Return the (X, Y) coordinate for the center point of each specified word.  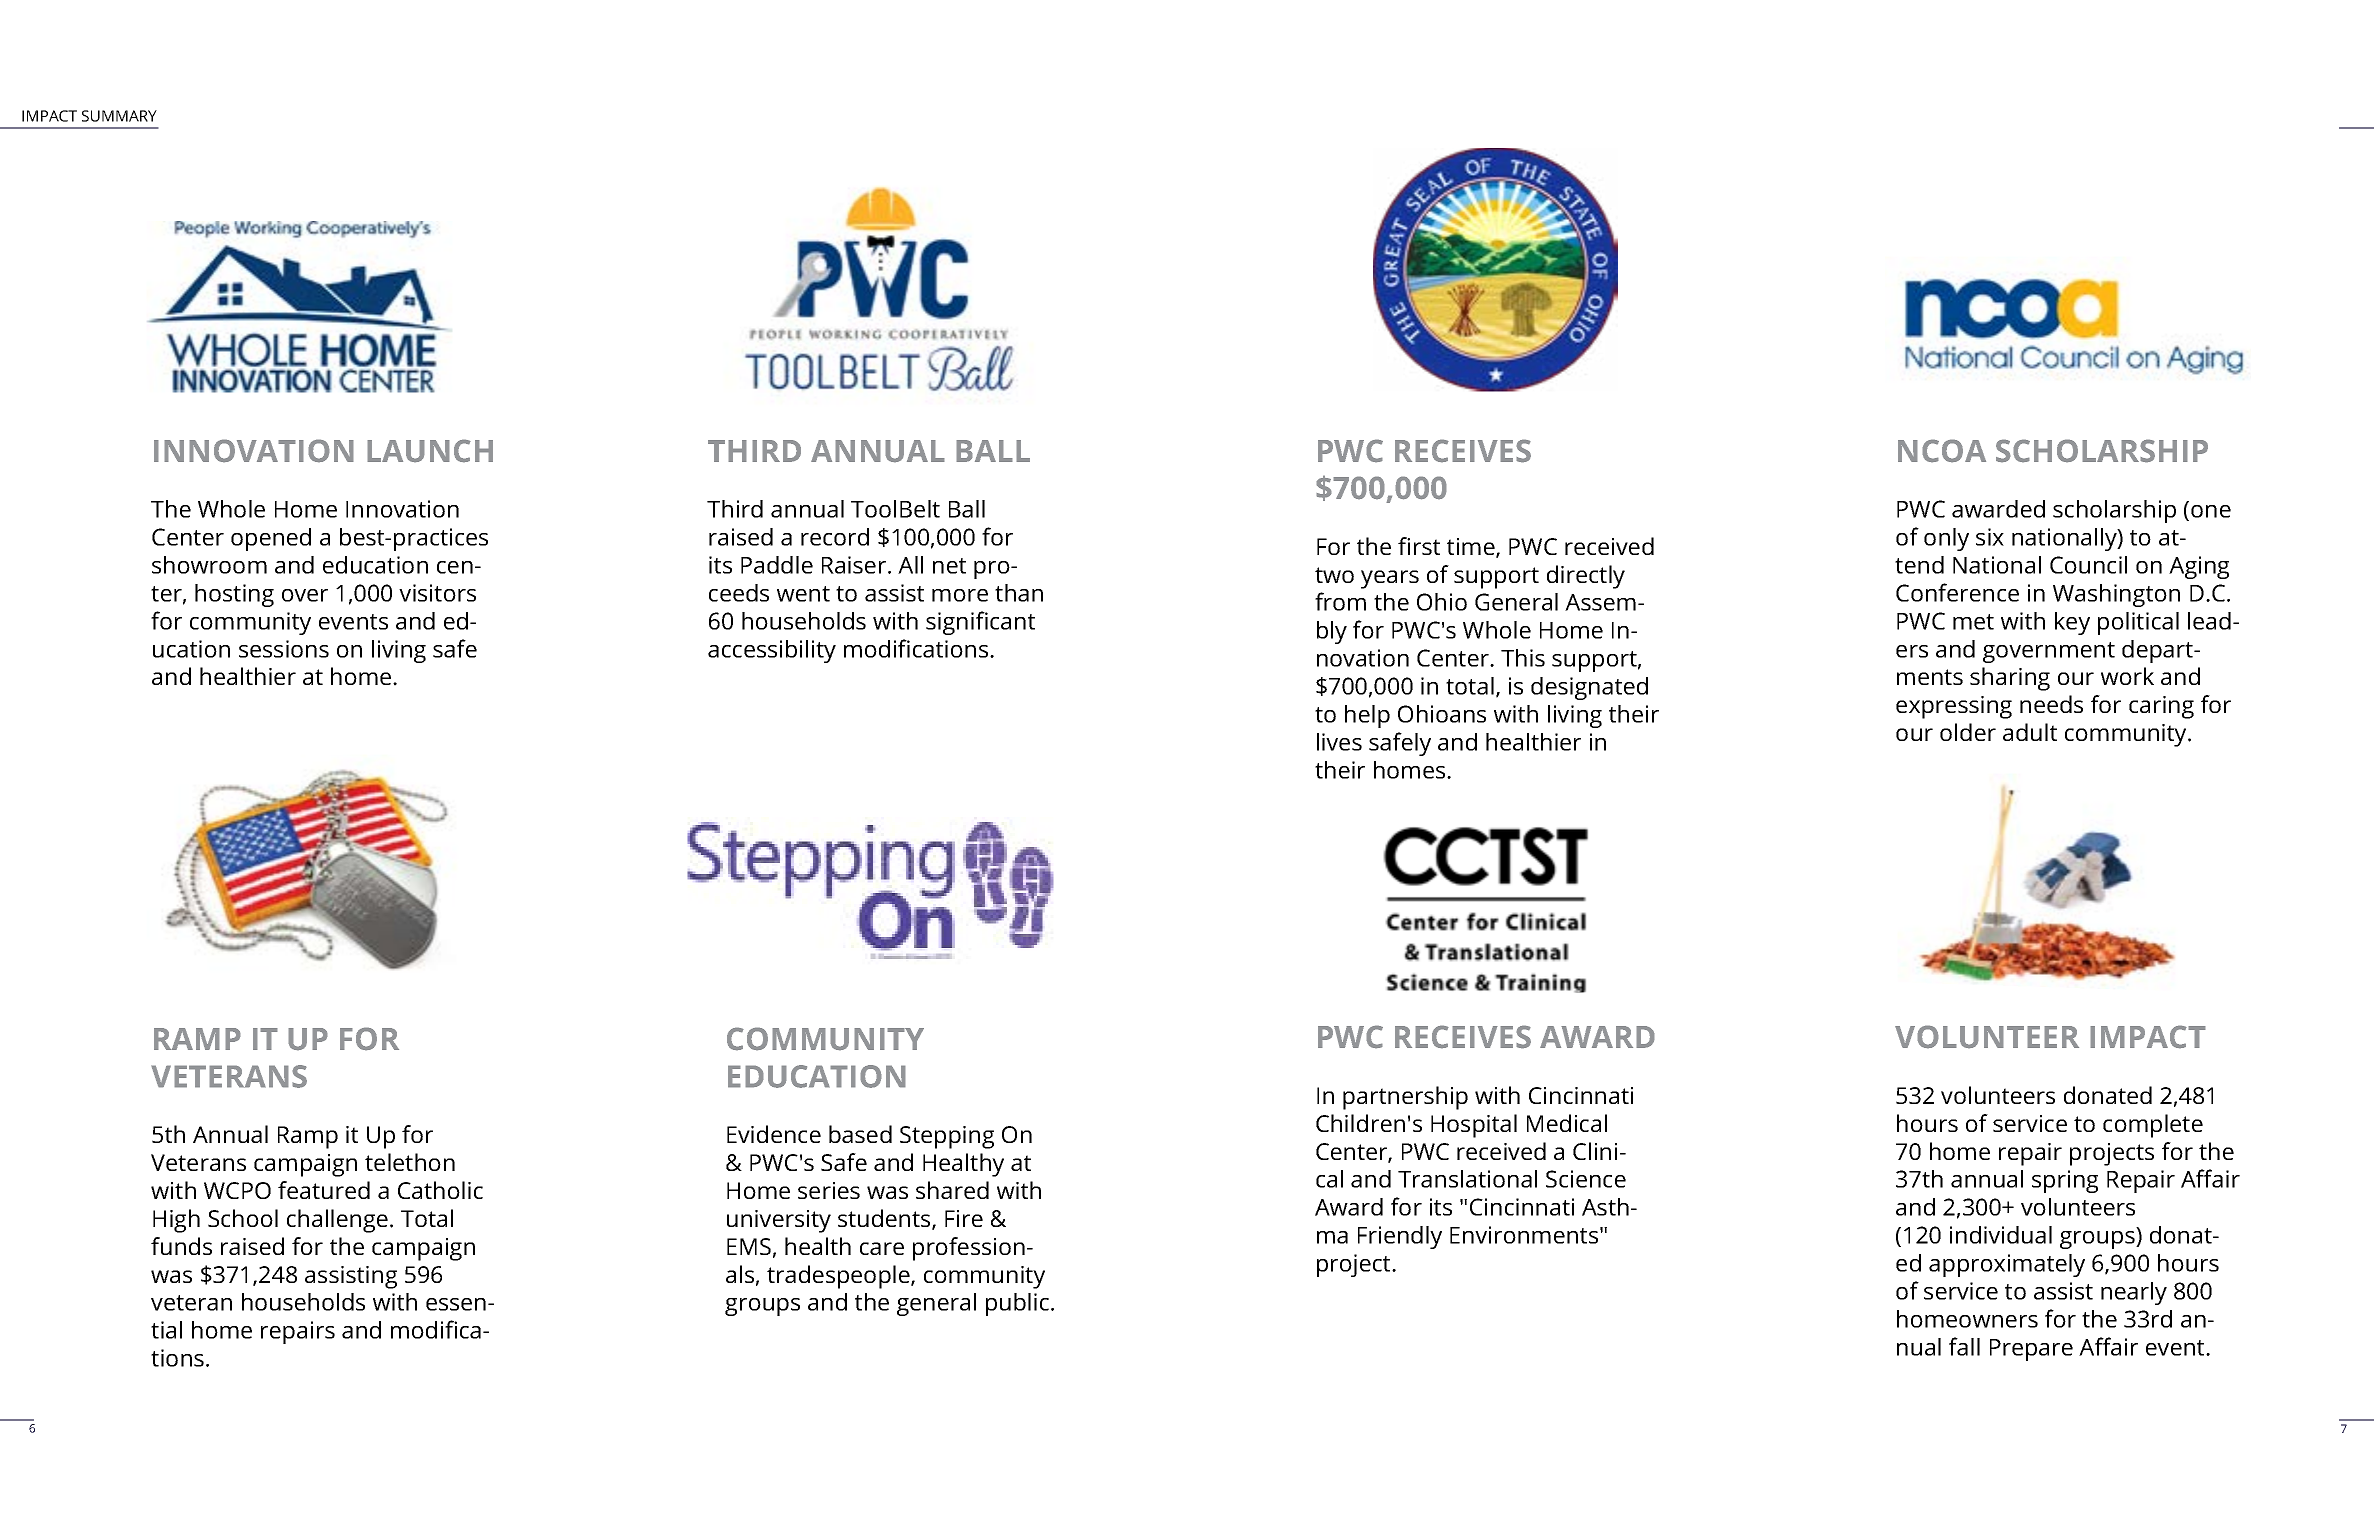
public (1017, 1304)
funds (181, 1246)
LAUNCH (430, 451)
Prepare (2031, 1350)
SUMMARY (119, 116)
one (2211, 511)
